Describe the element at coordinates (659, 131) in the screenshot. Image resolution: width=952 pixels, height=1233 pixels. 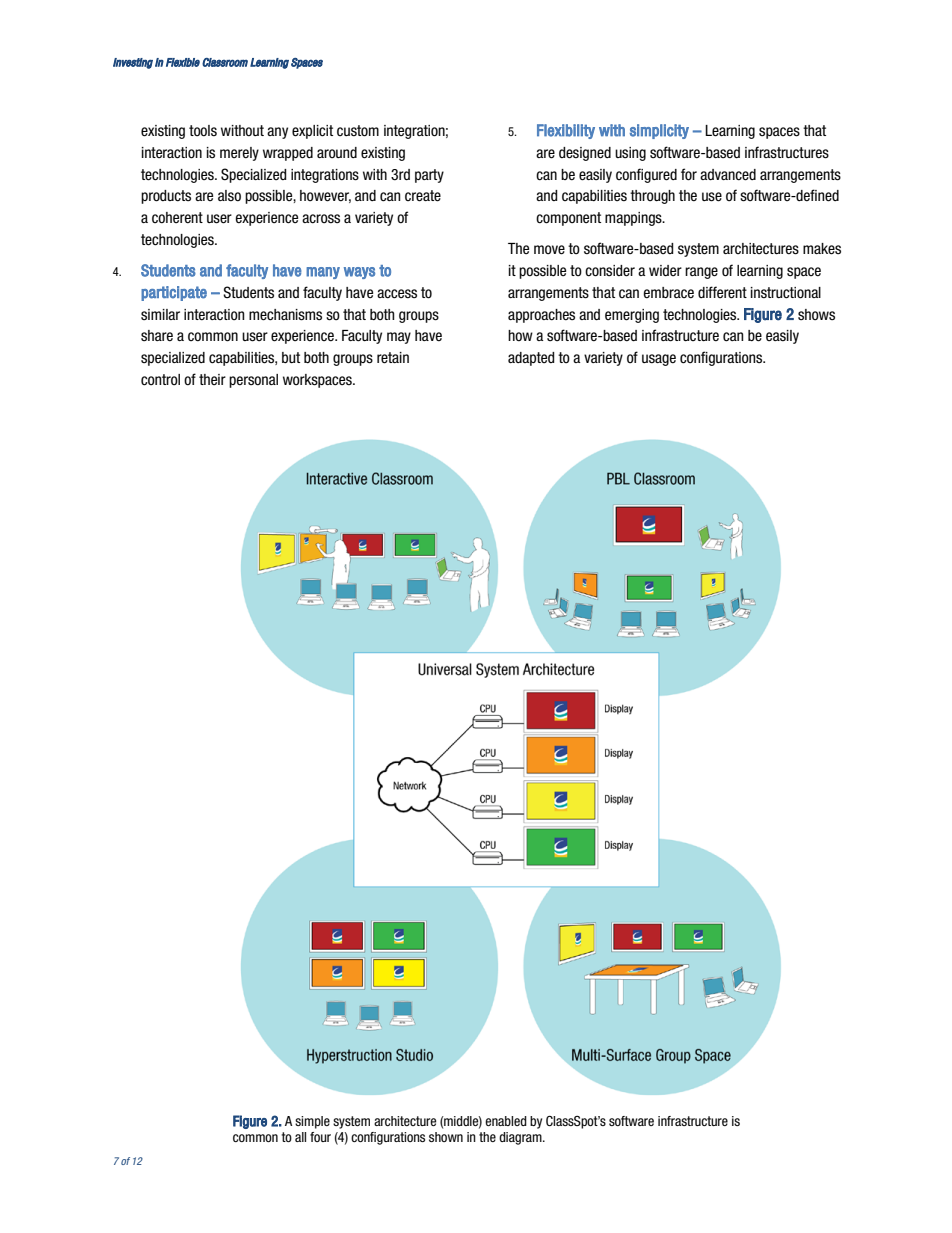
I see `simplicity` at that location.
